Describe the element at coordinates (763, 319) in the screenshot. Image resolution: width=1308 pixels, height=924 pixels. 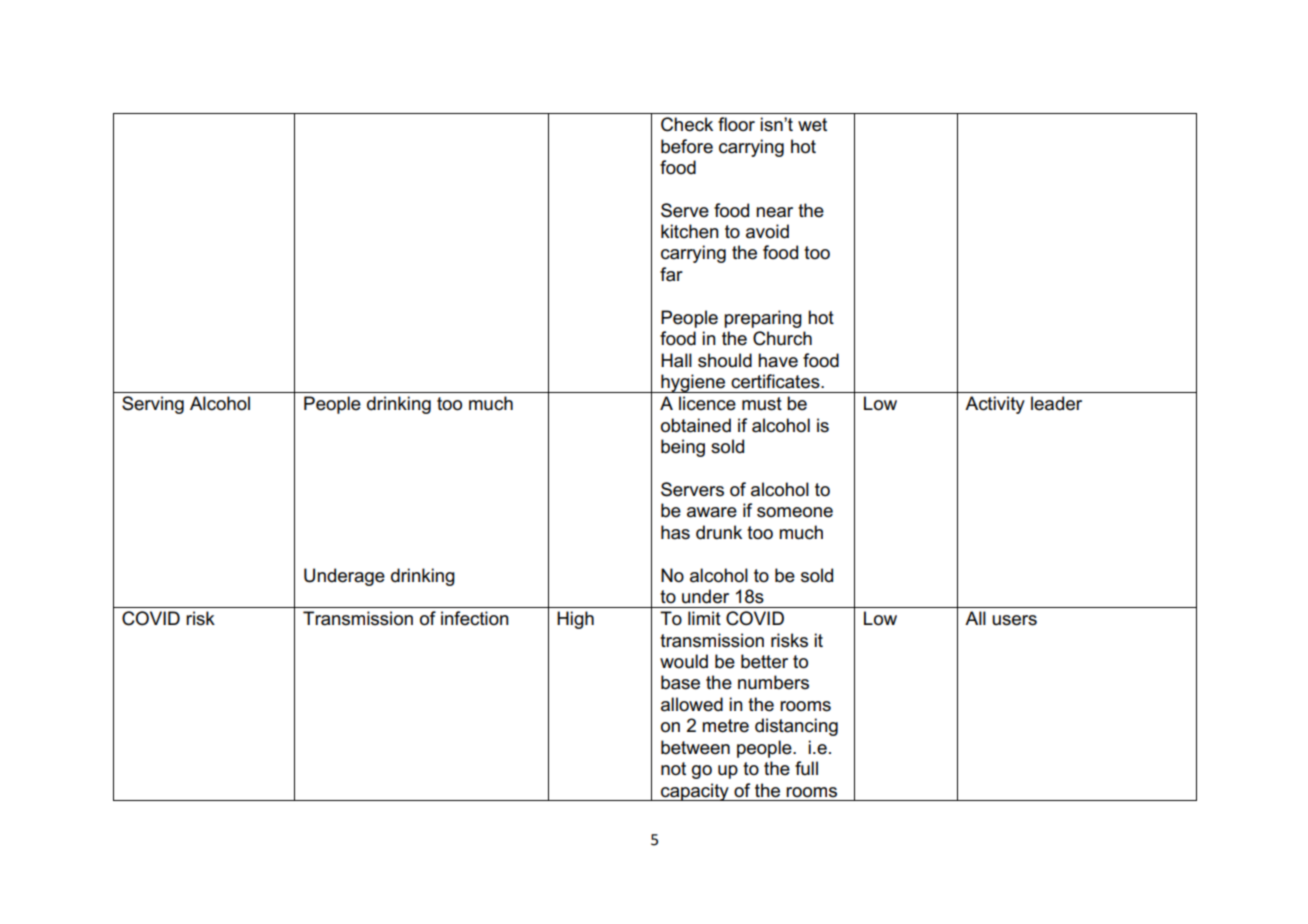
I see `preparing` at that location.
